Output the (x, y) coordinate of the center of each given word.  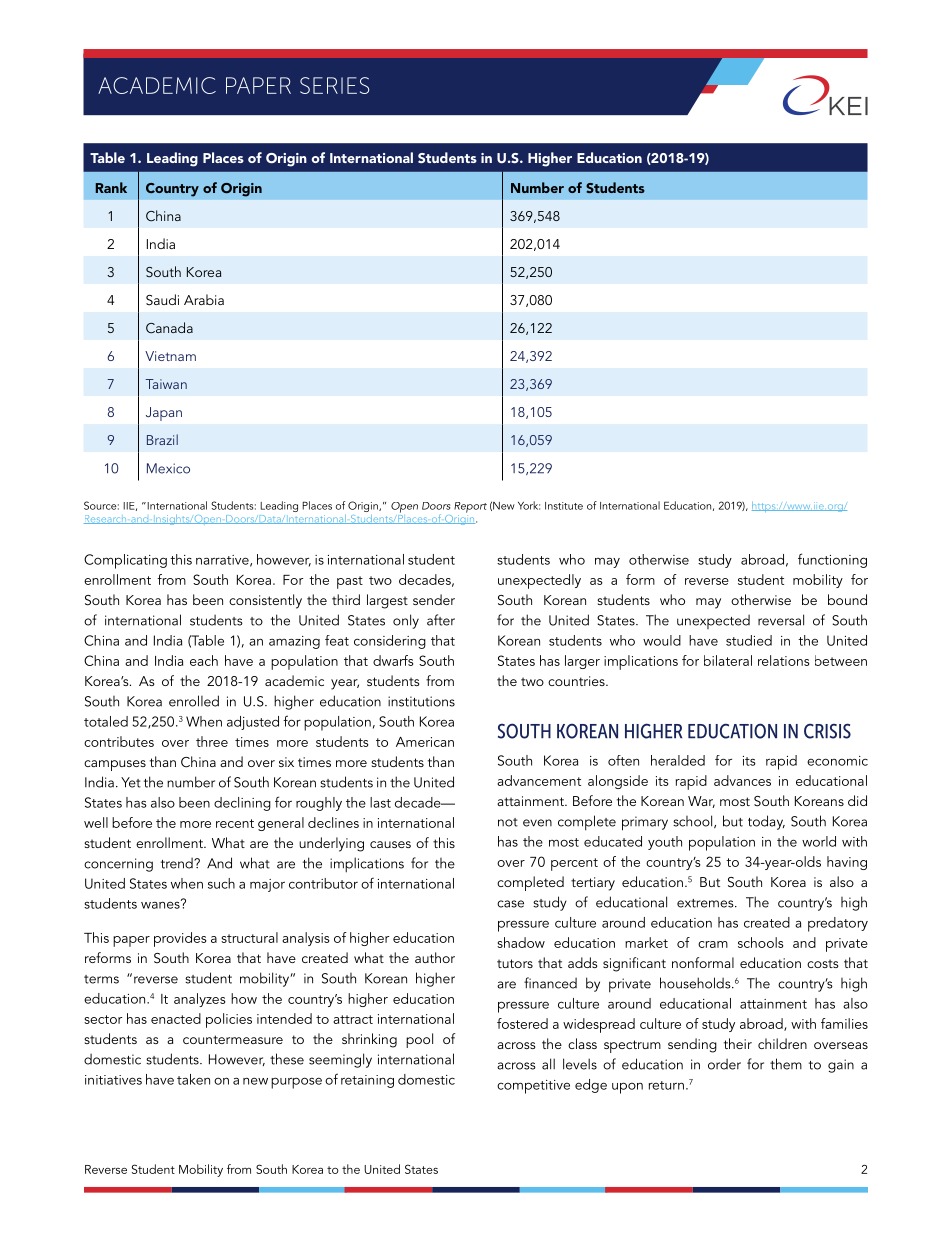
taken (193, 1079)
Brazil (162, 439)
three (212, 741)
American (425, 742)
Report (470, 507)
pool (419, 1040)
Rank (111, 187)
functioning (832, 560)
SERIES (334, 85)
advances (742, 780)
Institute (564, 506)
